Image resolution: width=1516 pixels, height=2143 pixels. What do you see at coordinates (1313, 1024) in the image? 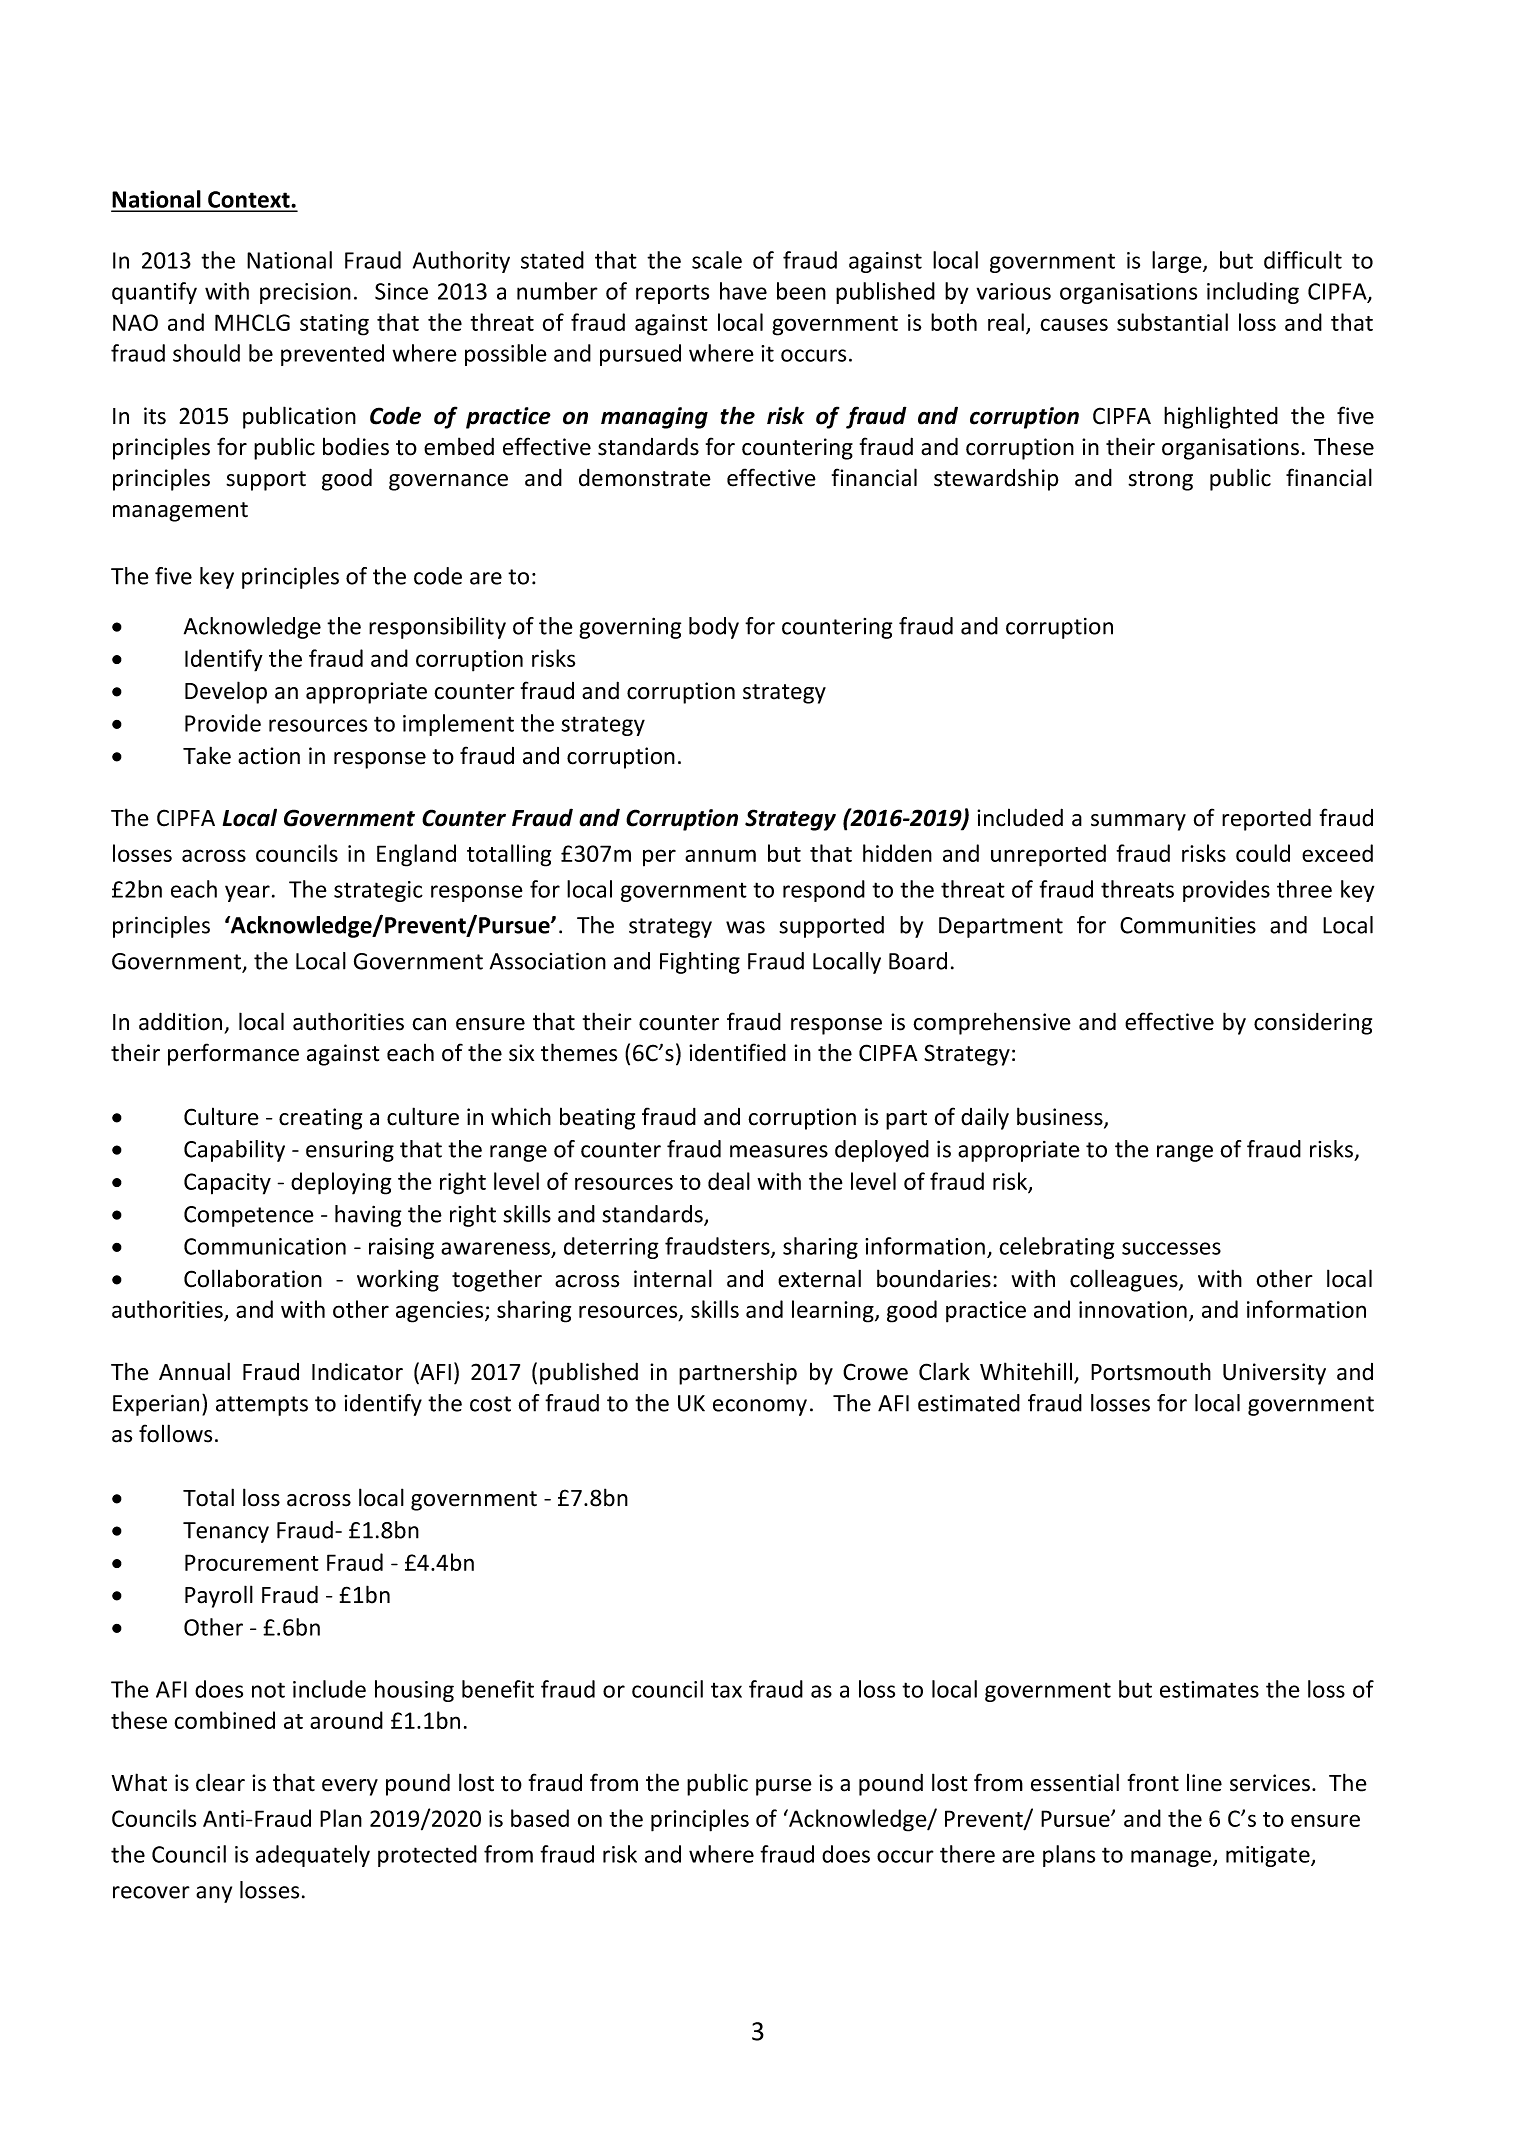
I see `considering` at bounding box center [1313, 1024].
